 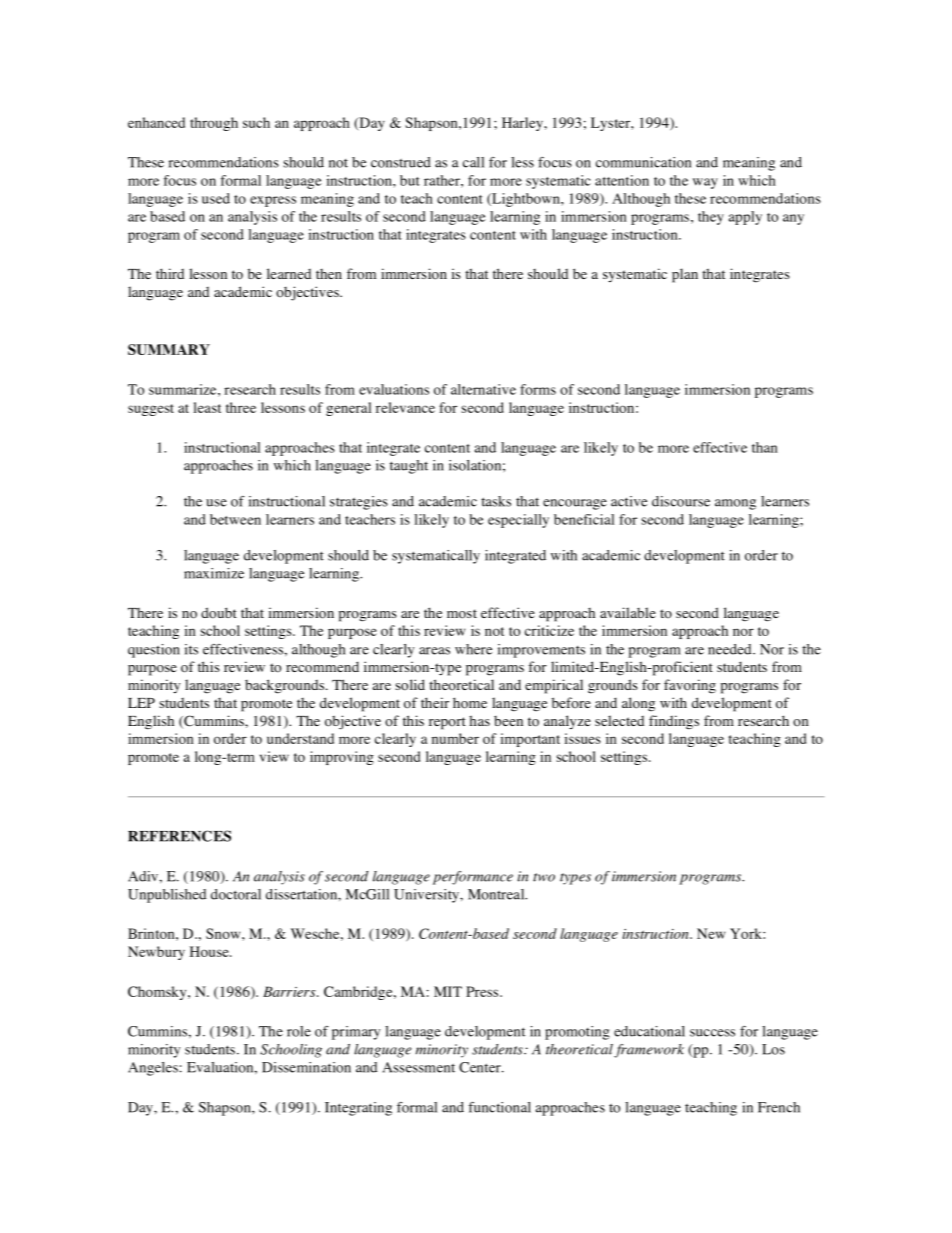 I want to click on REFERENCES, so click(x=179, y=836).
